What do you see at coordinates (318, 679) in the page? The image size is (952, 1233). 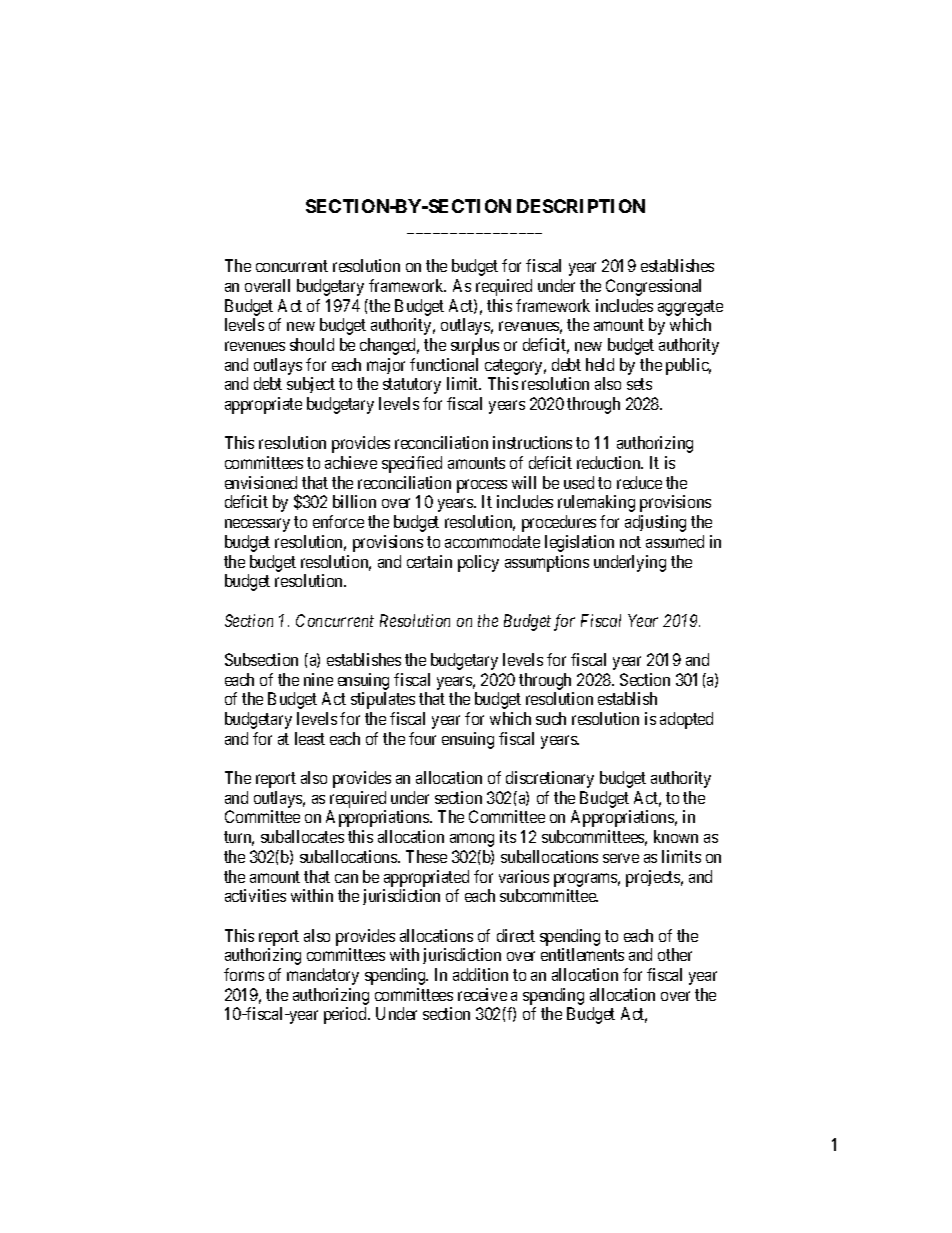 I see `nine` at bounding box center [318, 679].
